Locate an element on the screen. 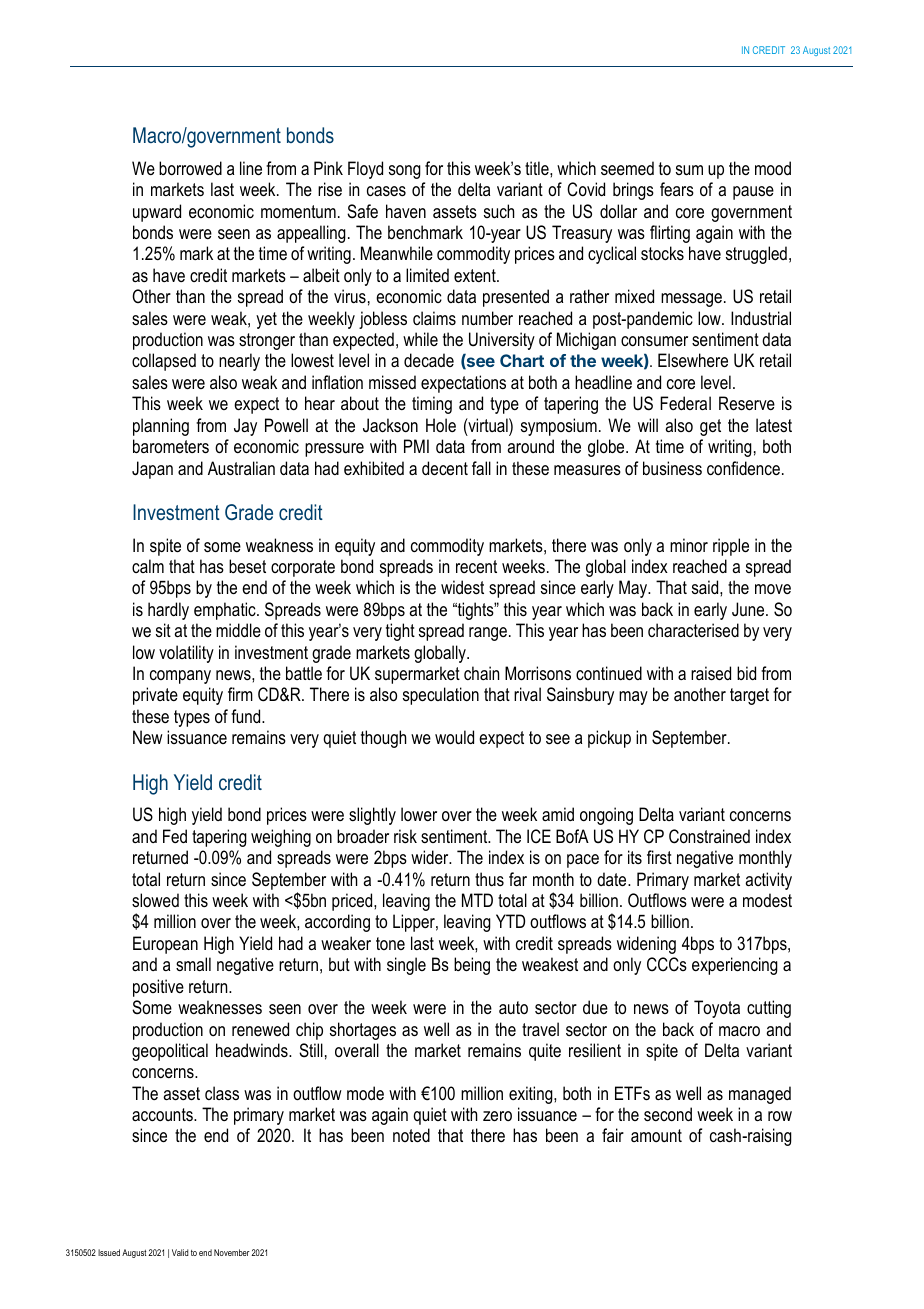  Valid is located at coordinates (180, 1252).
